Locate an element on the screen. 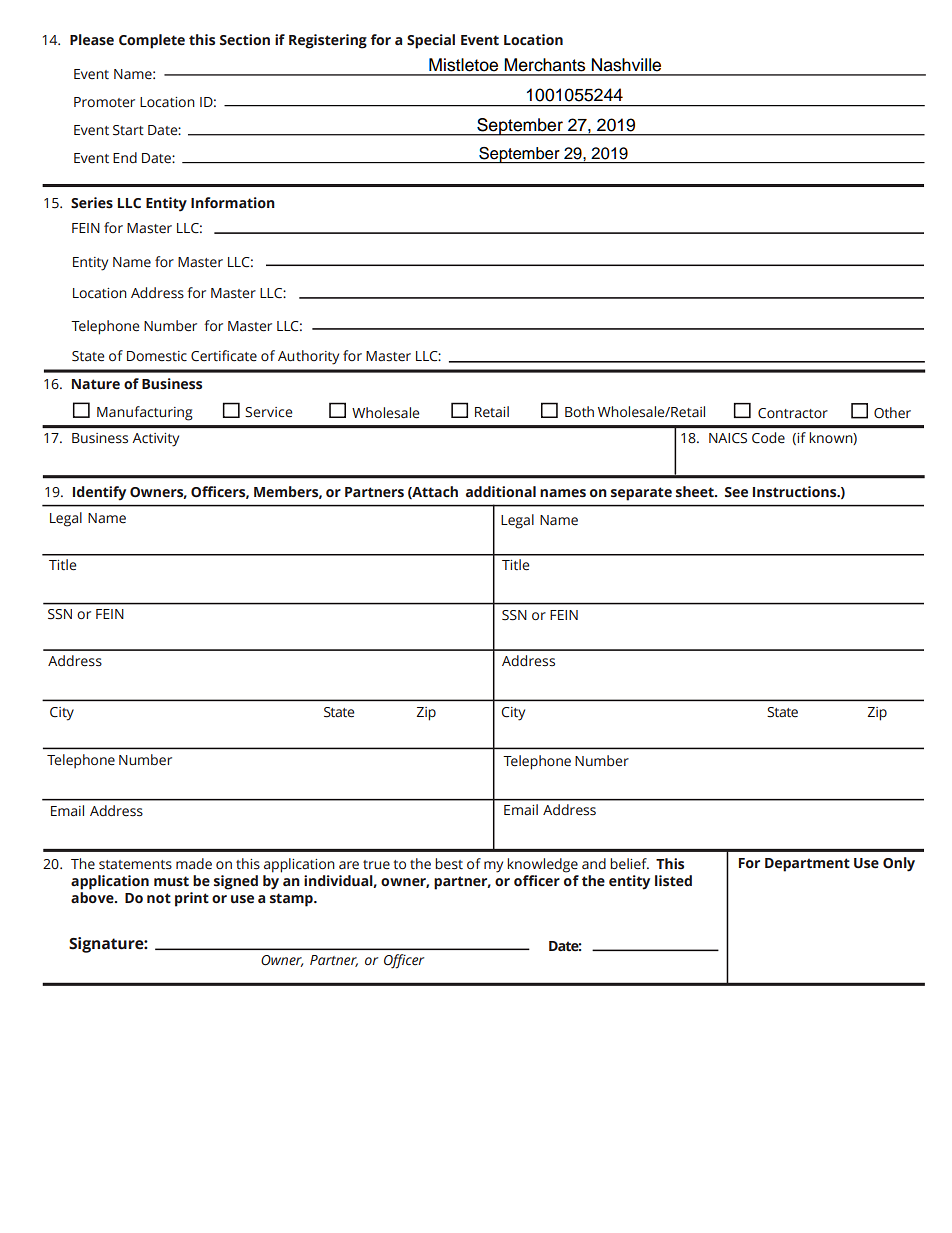 This screenshot has height=1233, width=952. Registering is located at coordinates (328, 41).
